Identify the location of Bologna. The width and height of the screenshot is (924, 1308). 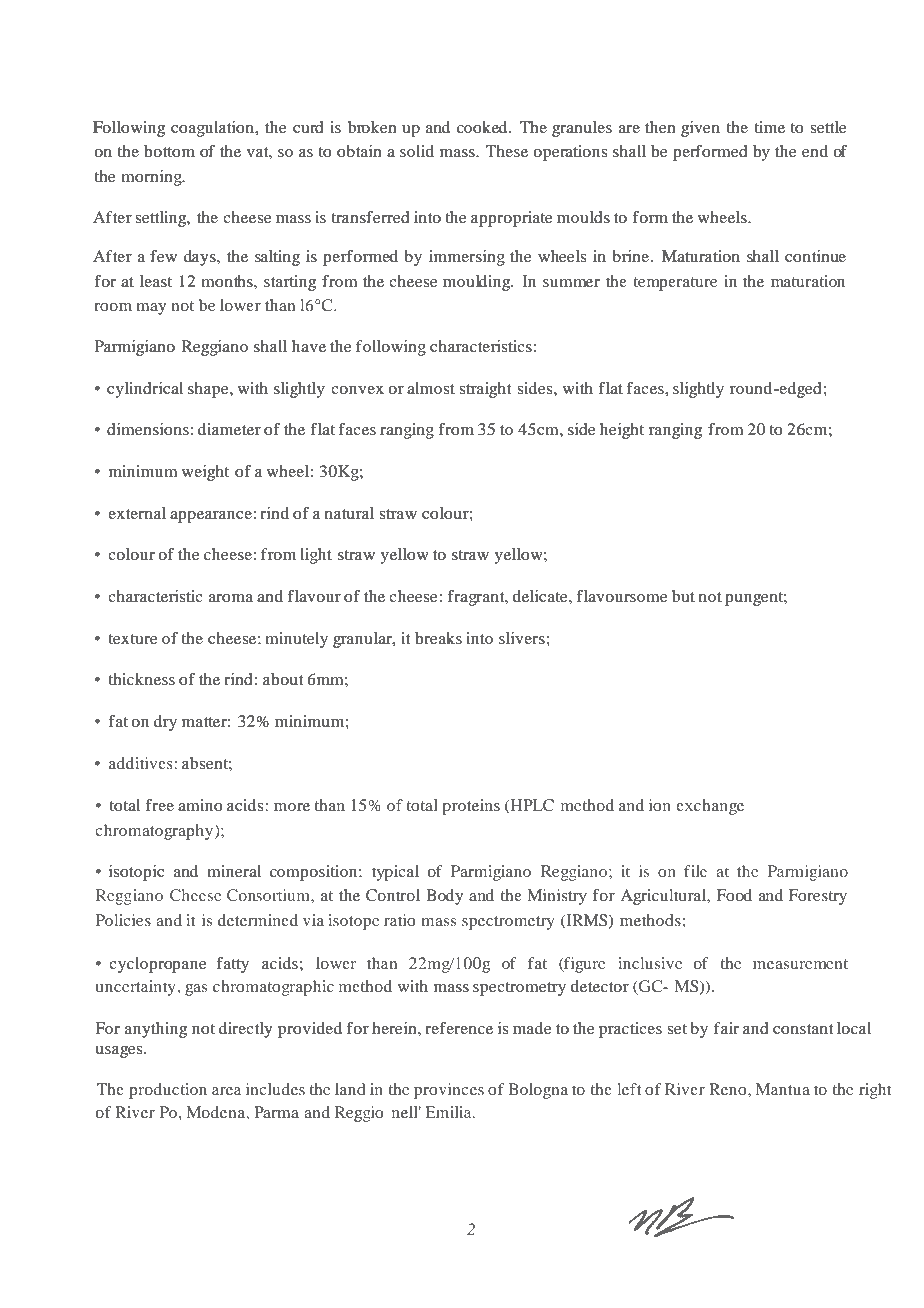
(538, 1091).
